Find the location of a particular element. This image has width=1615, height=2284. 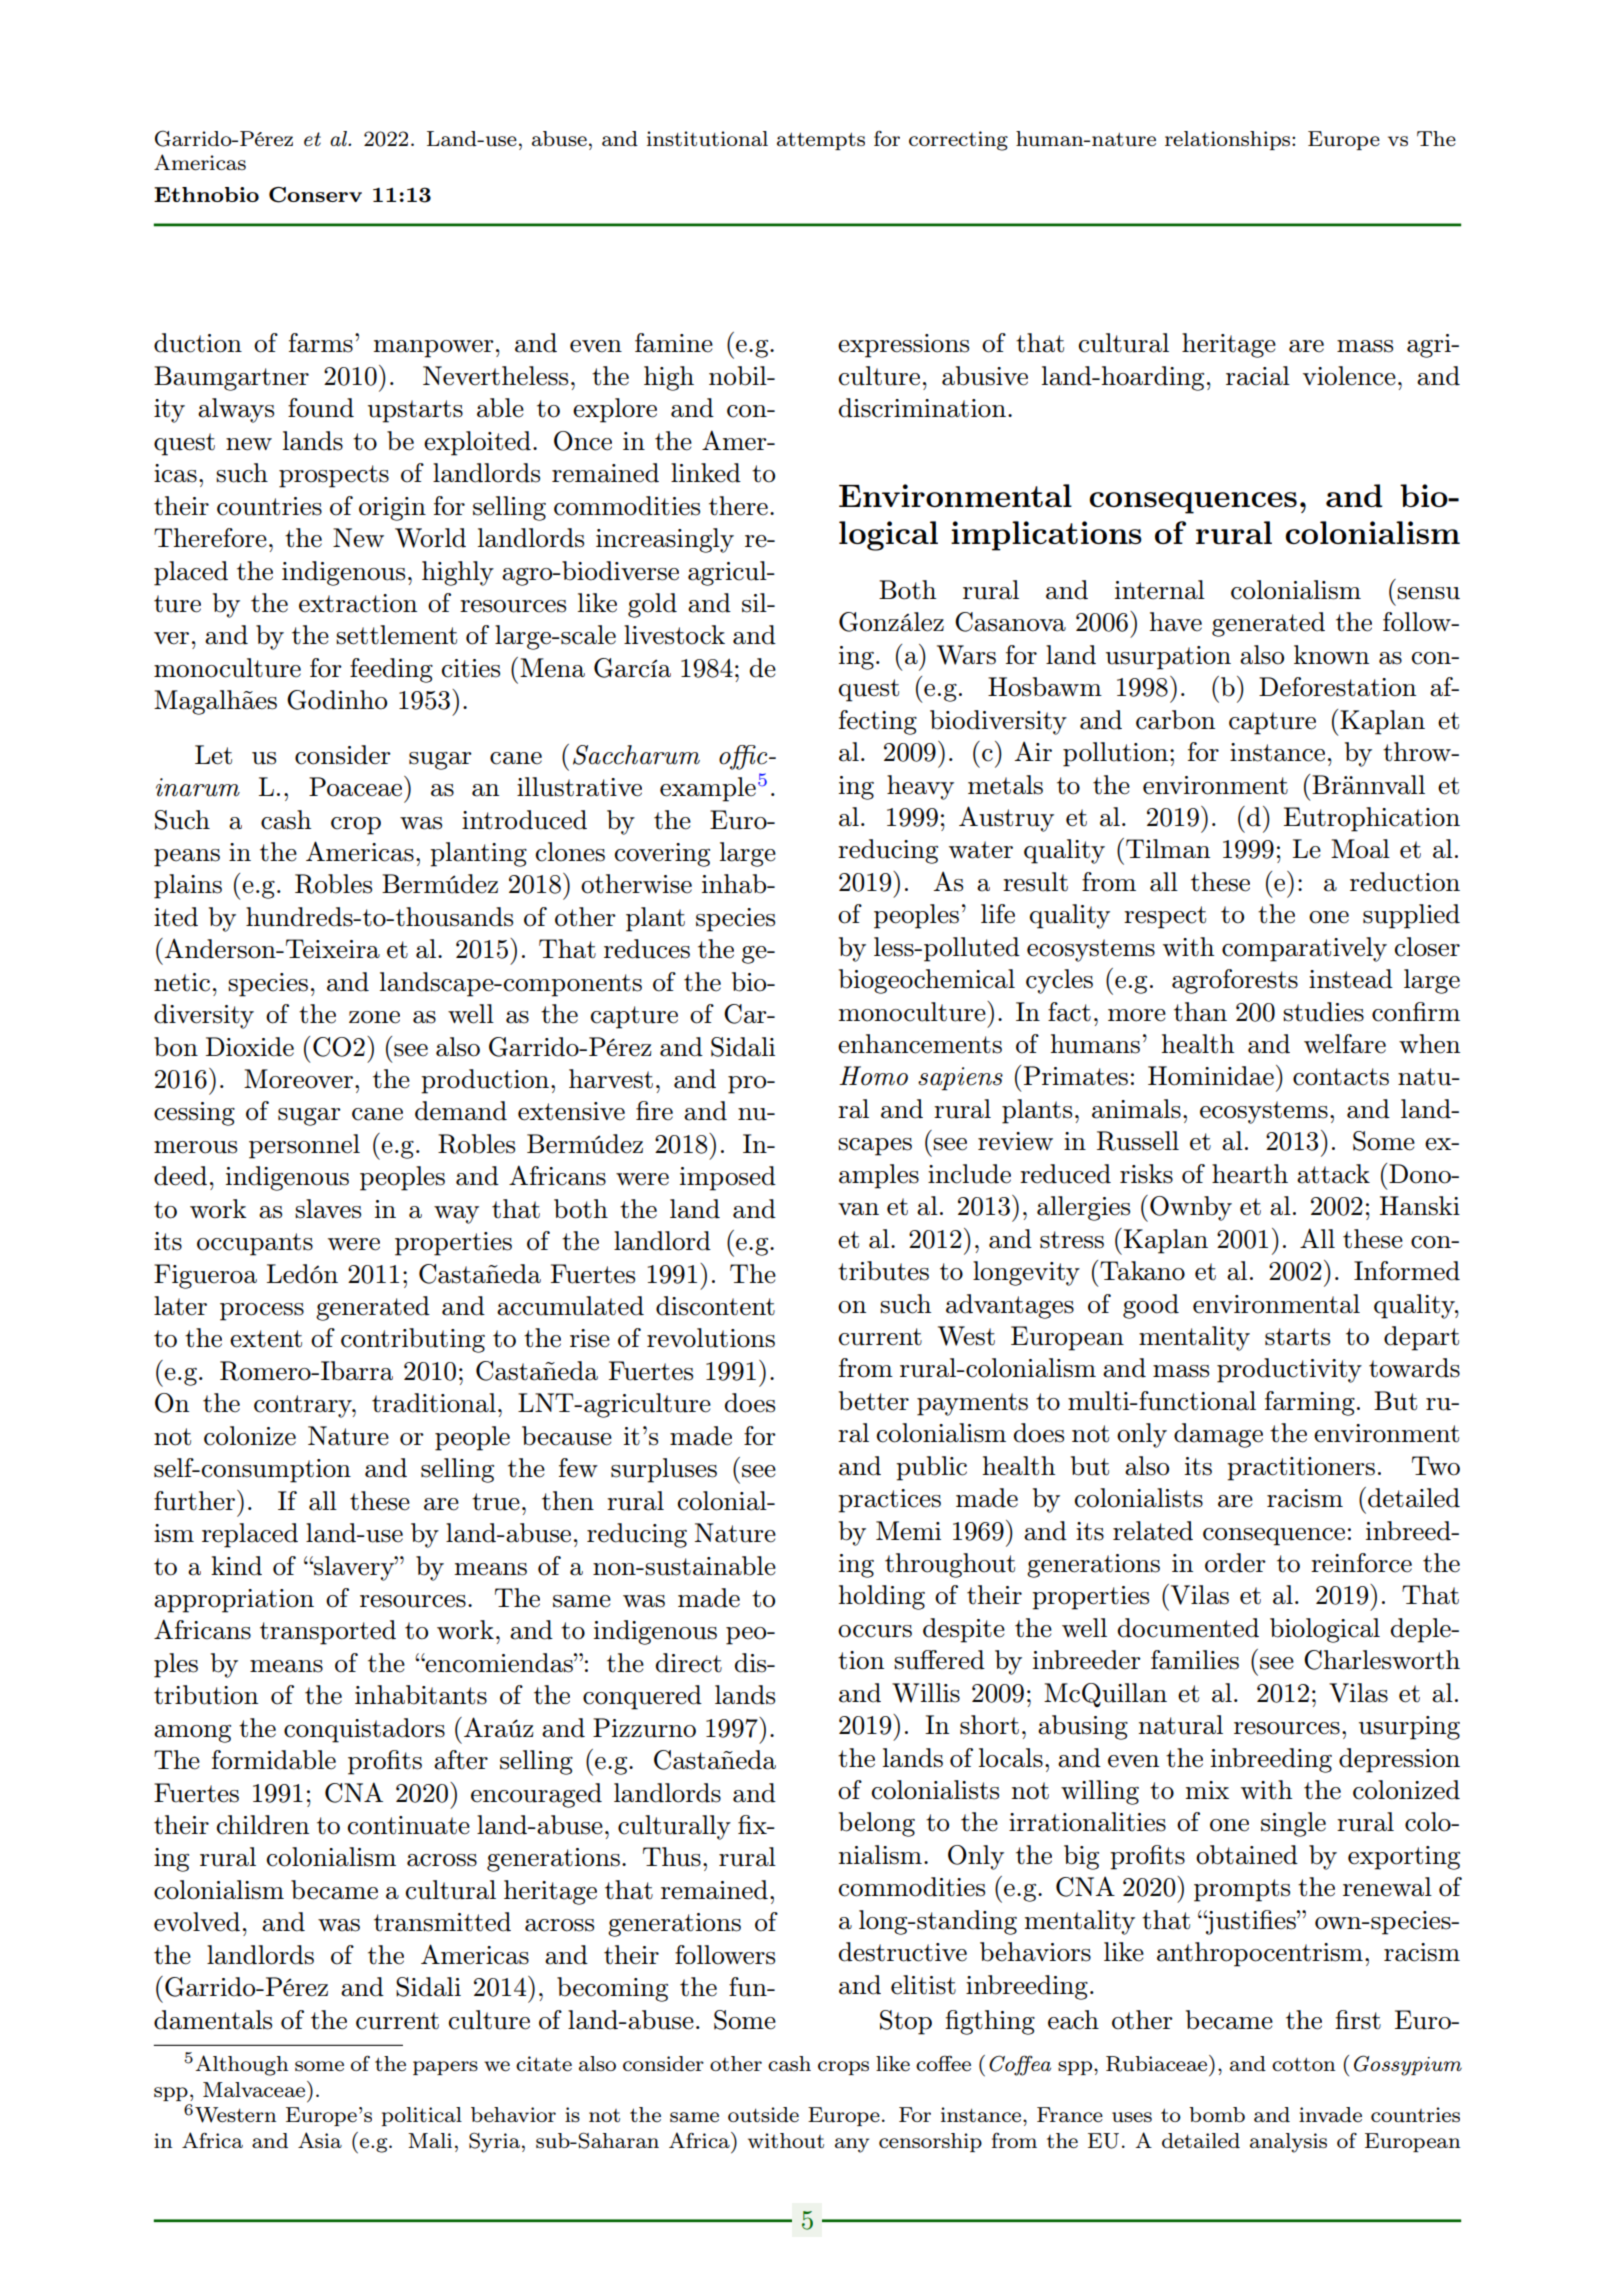

Asia is located at coordinates (320, 2140).
